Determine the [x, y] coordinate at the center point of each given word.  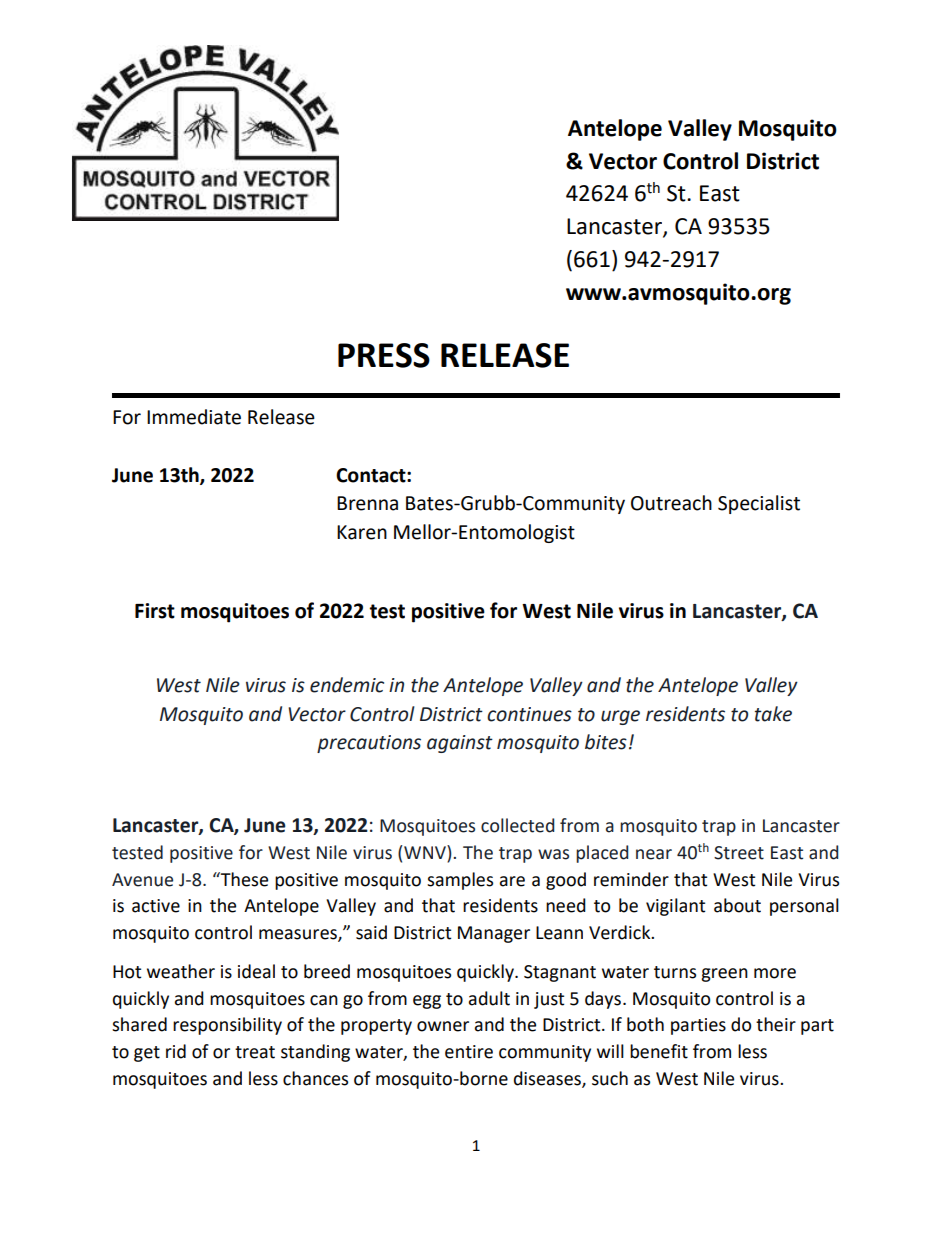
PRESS [384, 355]
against [460, 744]
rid [176, 1051]
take [773, 714]
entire [469, 1052]
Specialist [759, 504]
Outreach [671, 503]
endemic [347, 685]
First [155, 611]
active [156, 906]
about [737, 905]
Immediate [194, 417]
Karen [362, 532]
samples [460, 881]
